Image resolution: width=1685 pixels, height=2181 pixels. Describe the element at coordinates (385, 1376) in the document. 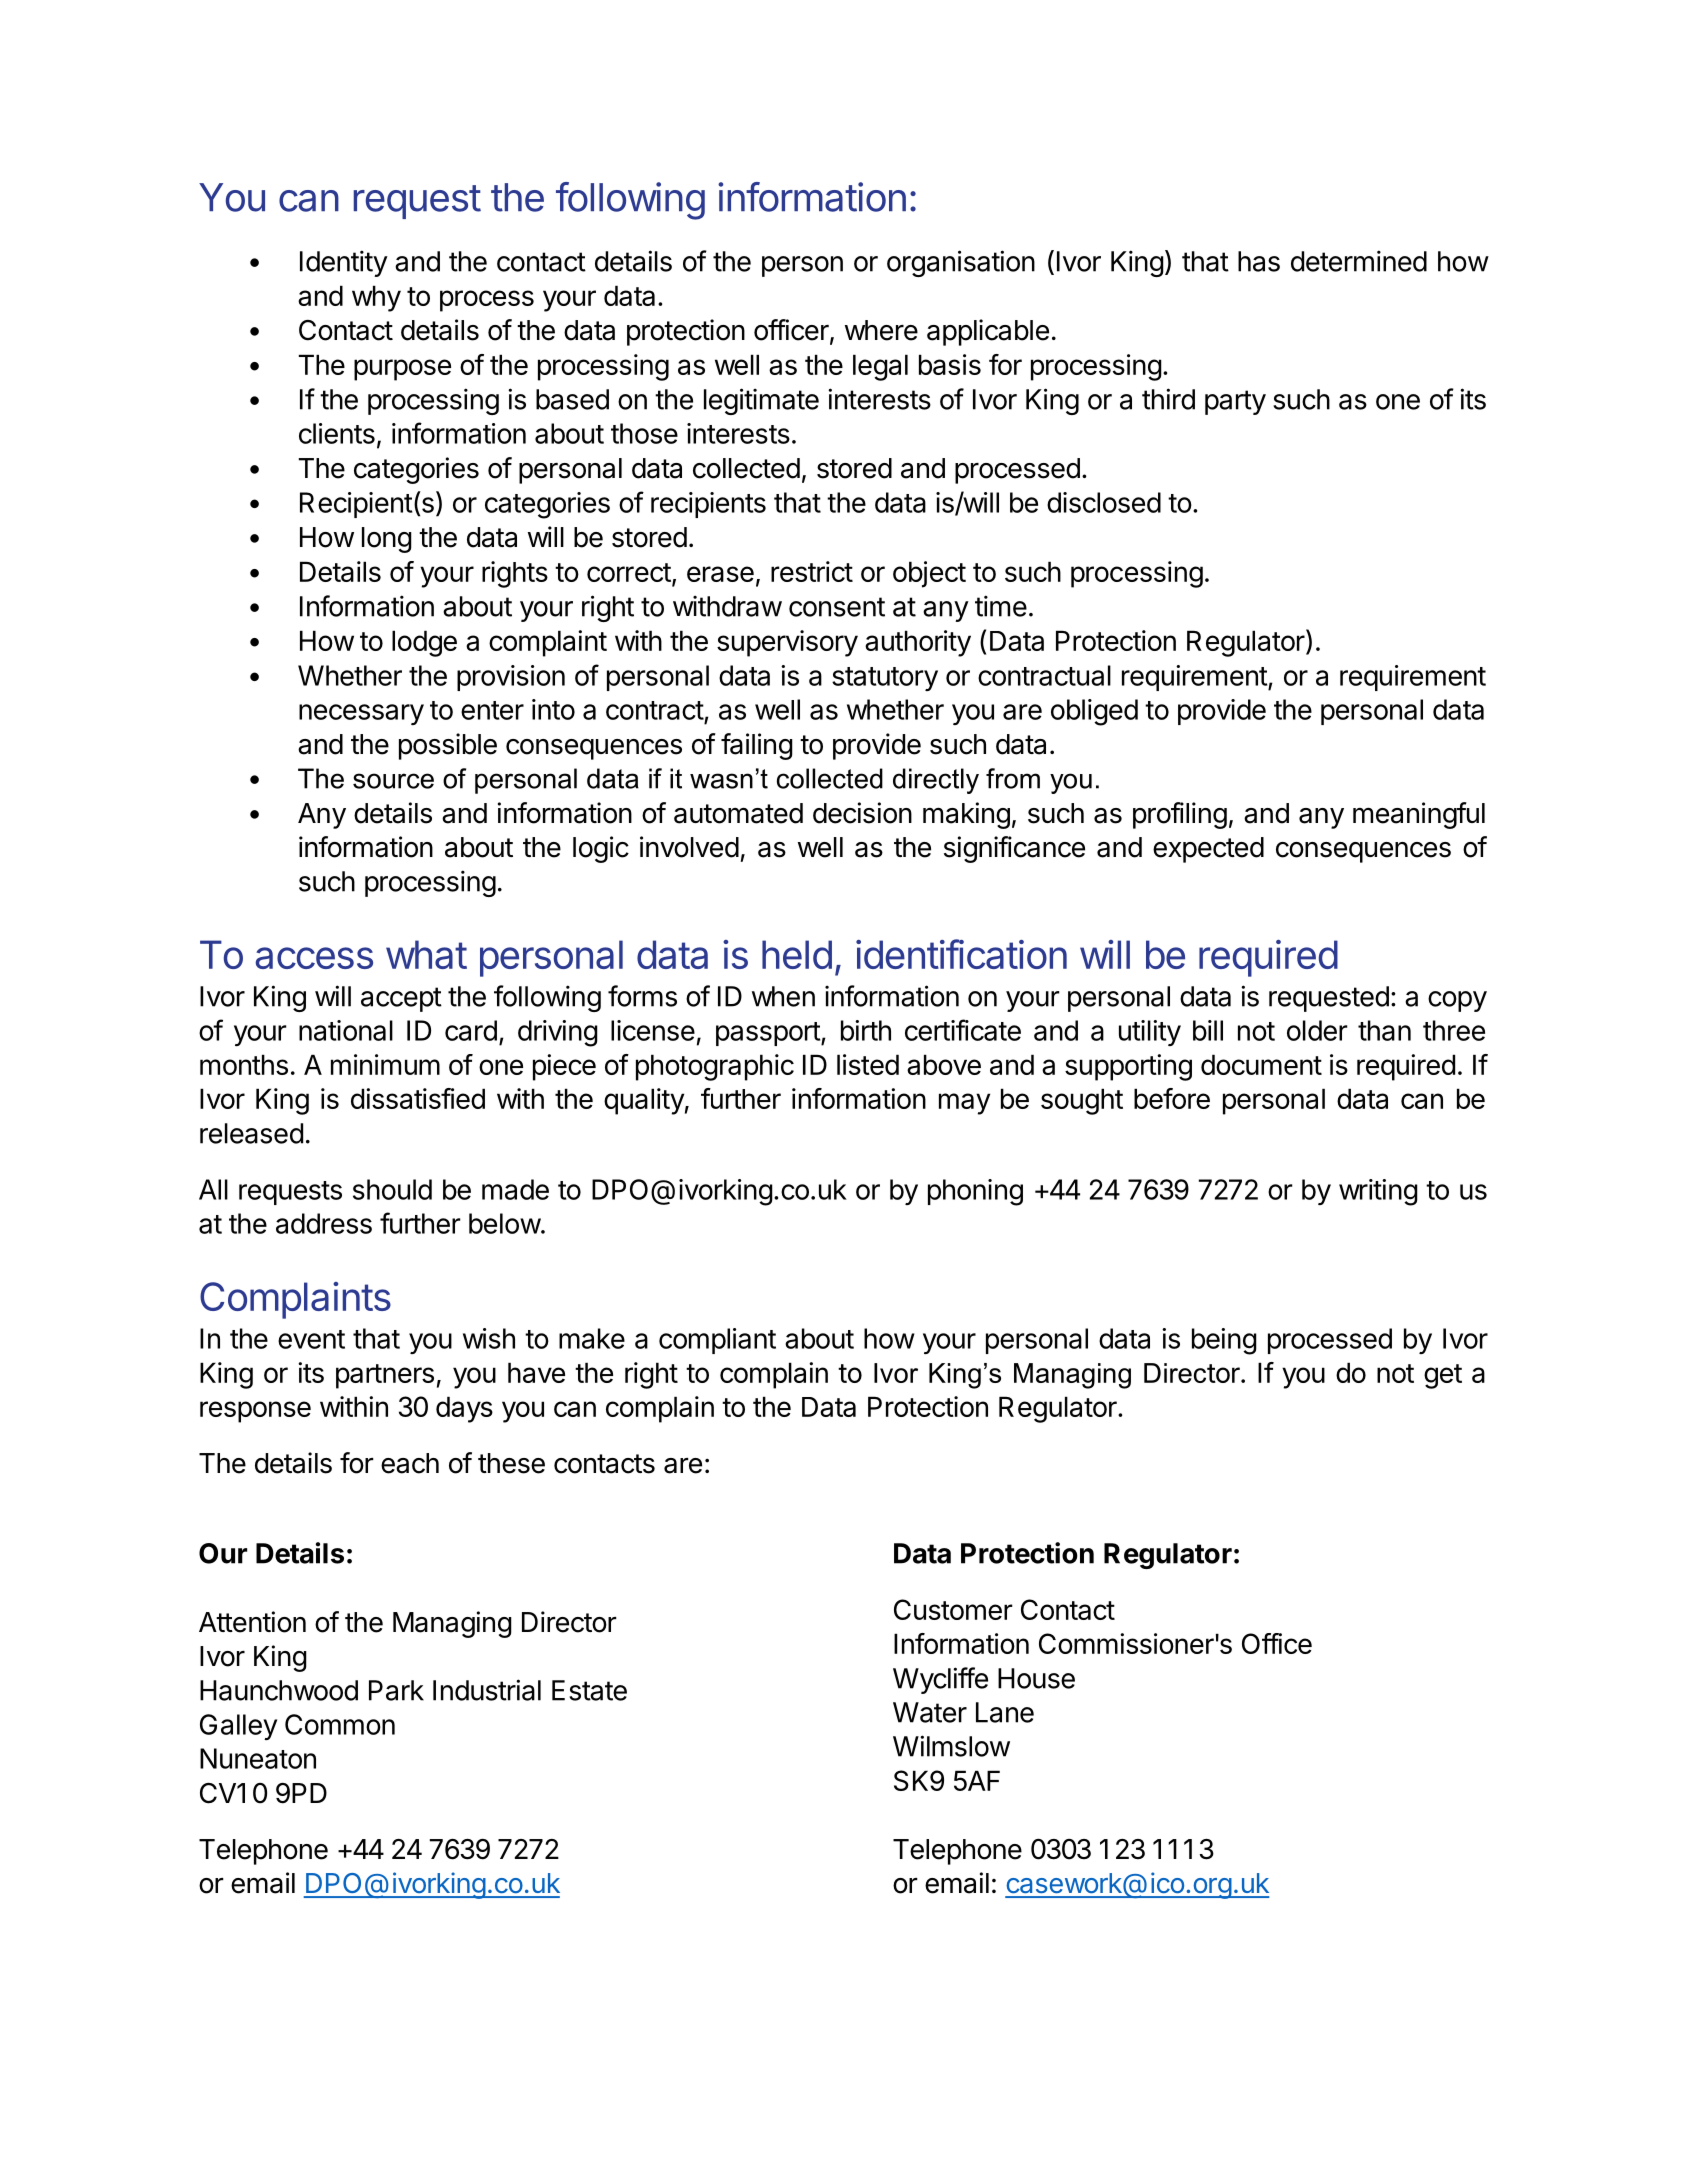

I see `partners` at that location.
